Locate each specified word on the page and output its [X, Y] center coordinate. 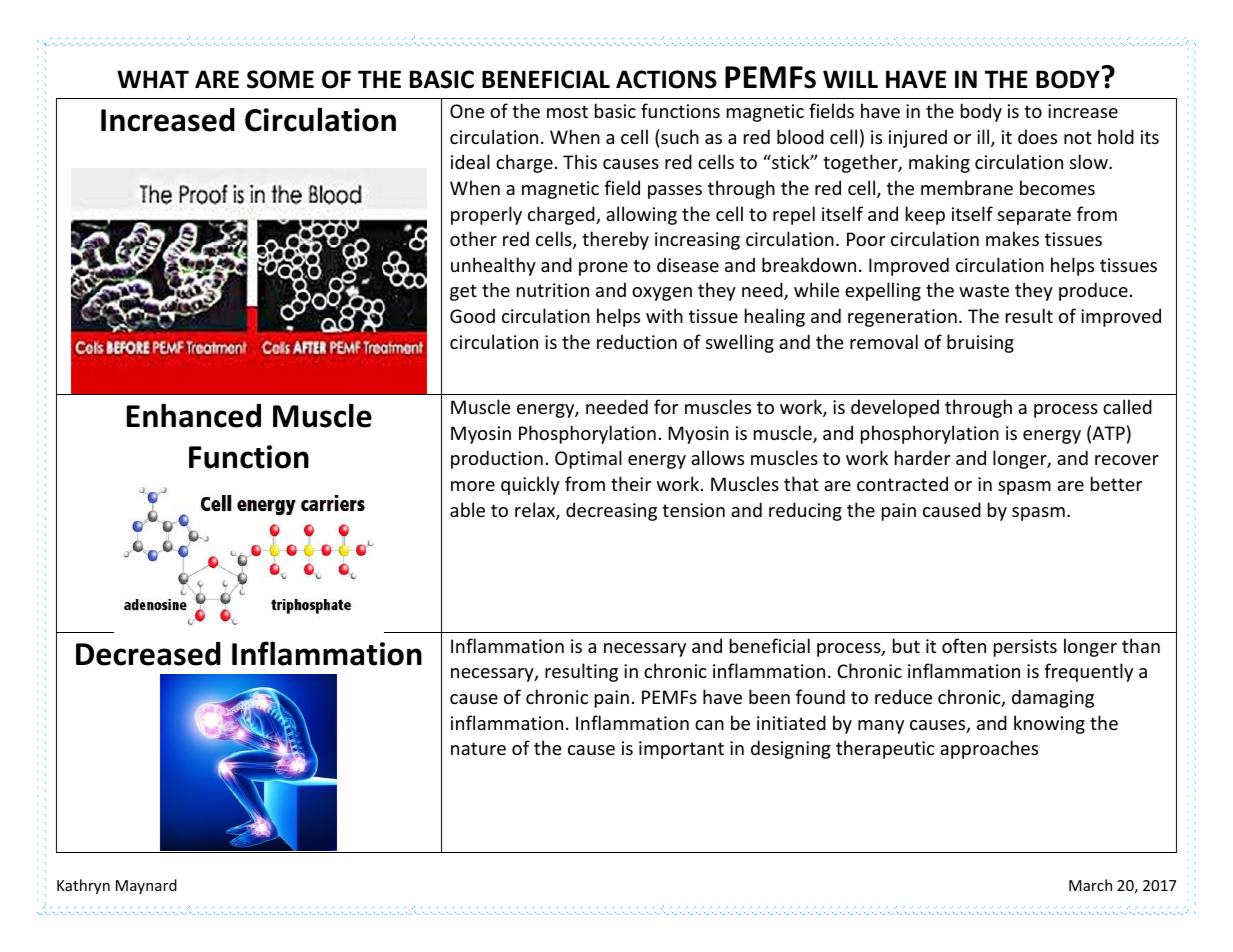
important [681, 750]
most [567, 111]
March [1090, 885]
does [1037, 136]
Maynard [146, 886]
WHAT [153, 79]
